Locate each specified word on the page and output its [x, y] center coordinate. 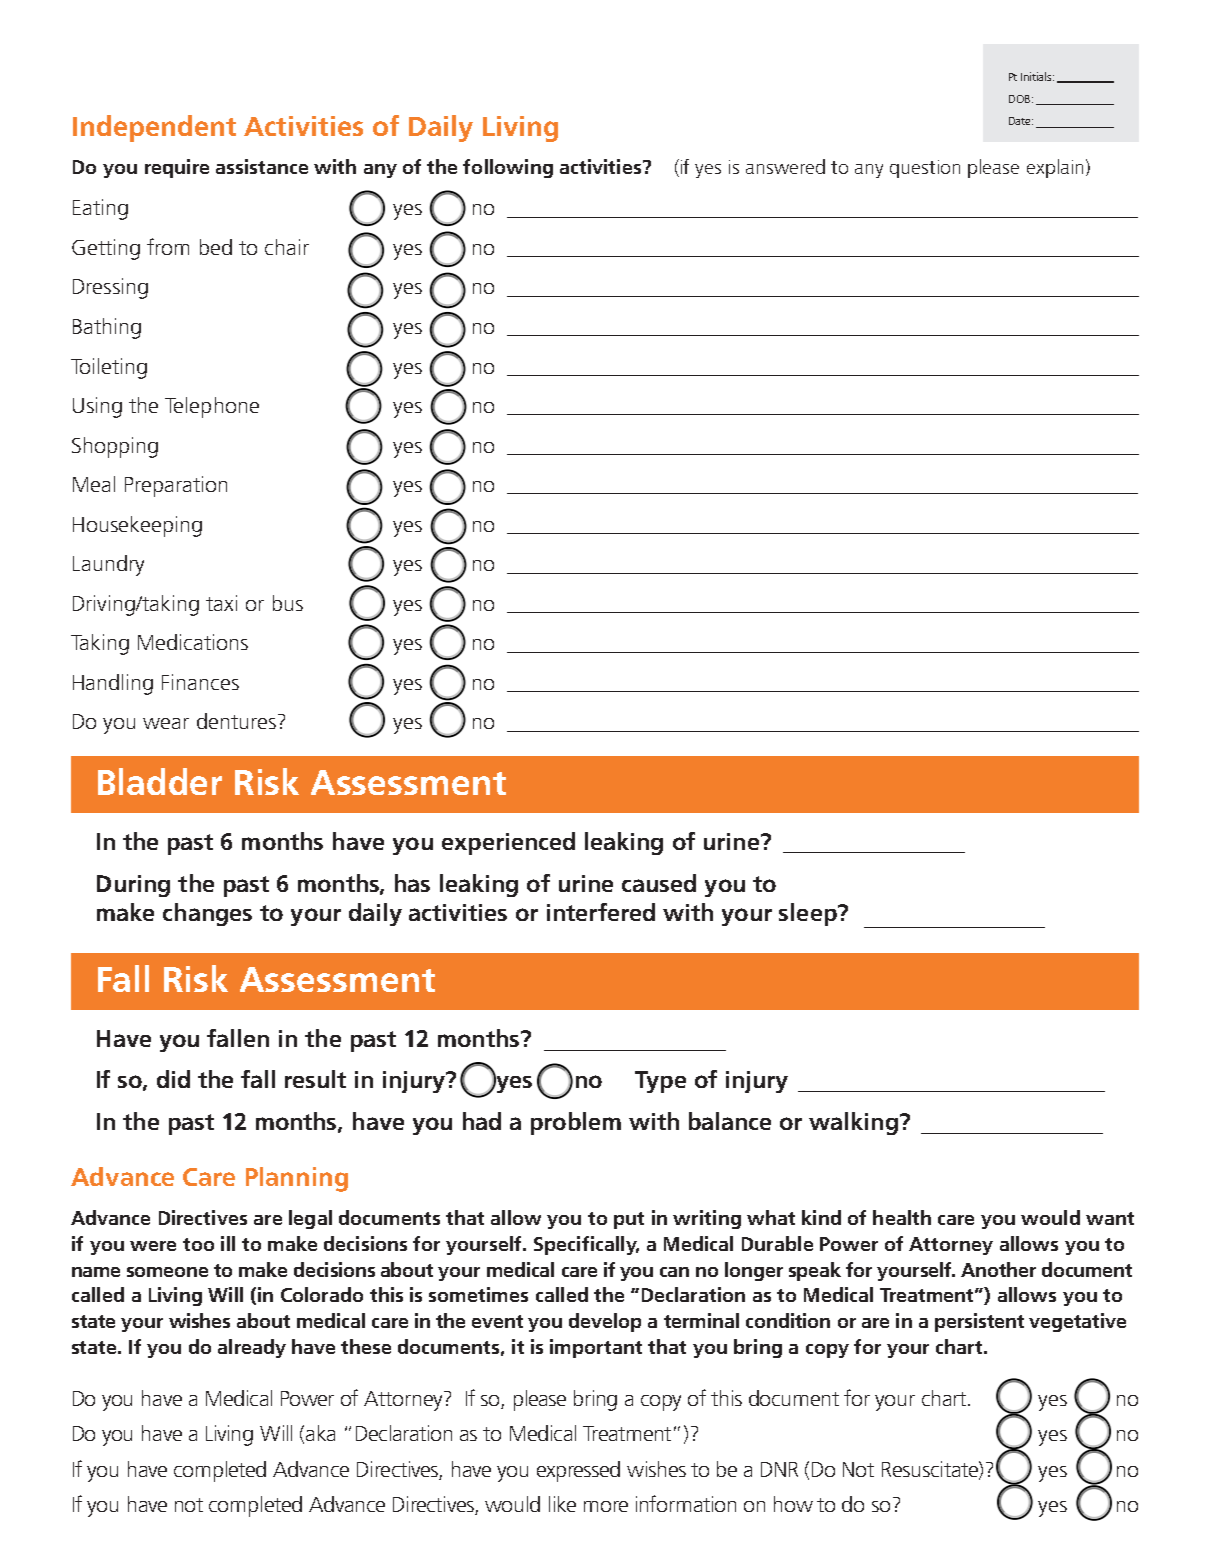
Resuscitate [931, 1470]
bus [288, 603]
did [173, 1079]
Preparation [176, 486]
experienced [508, 843]
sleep [809, 914]
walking [853, 1123]
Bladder [160, 781]
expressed [578, 1471]
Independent [154, 128]
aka [320, 1433]
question [925, 169]
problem [576, 1123]
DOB [1019, 99]
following [508, 168]
